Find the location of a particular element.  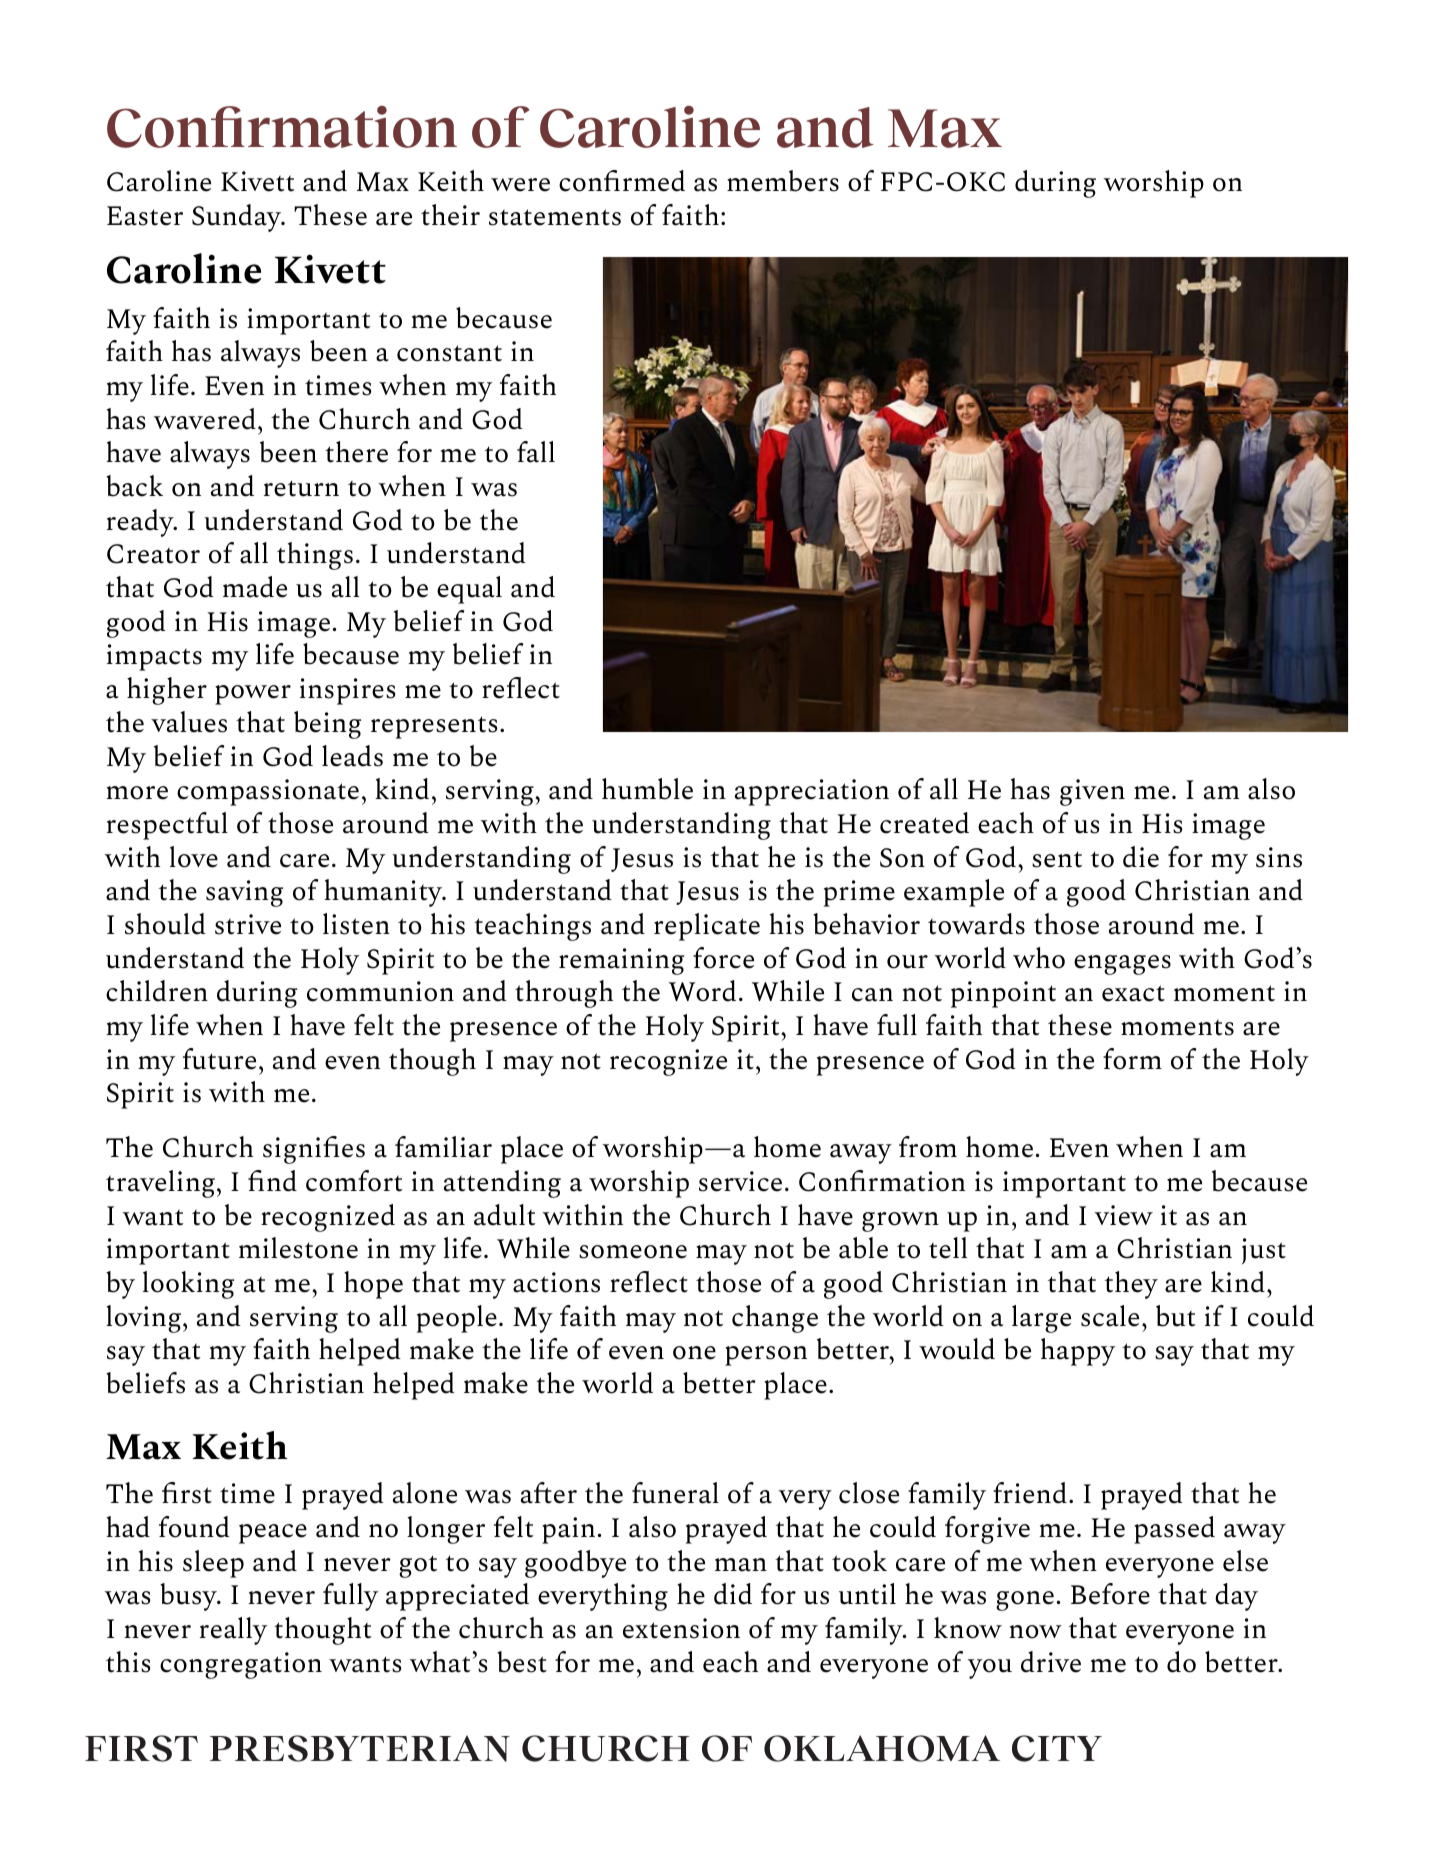

force is located at coordinates (723, 958).
